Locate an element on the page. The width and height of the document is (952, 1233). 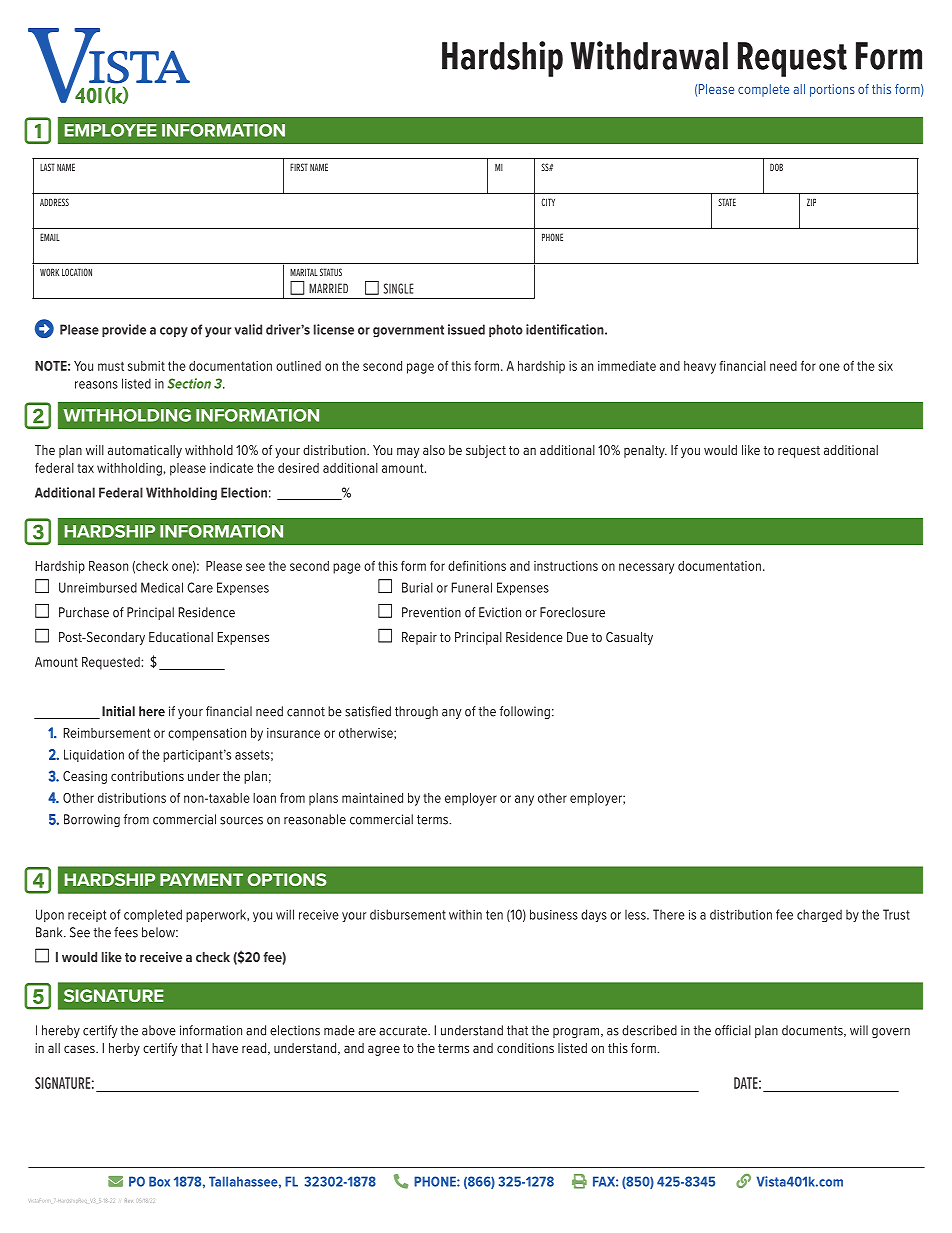
Educational is located at coordinates (181, 637).
